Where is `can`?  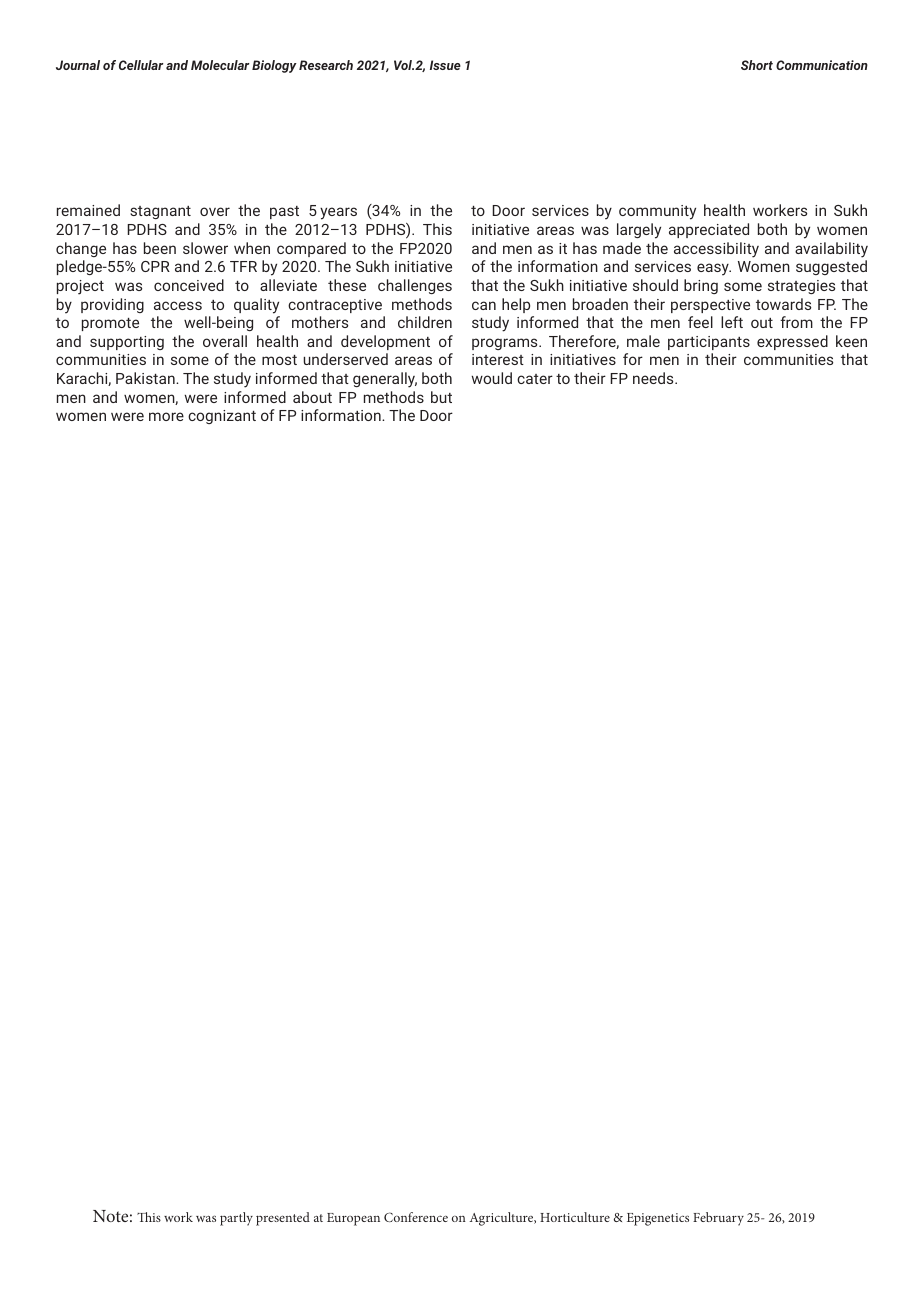 can is located at coordinates (484, 305).
